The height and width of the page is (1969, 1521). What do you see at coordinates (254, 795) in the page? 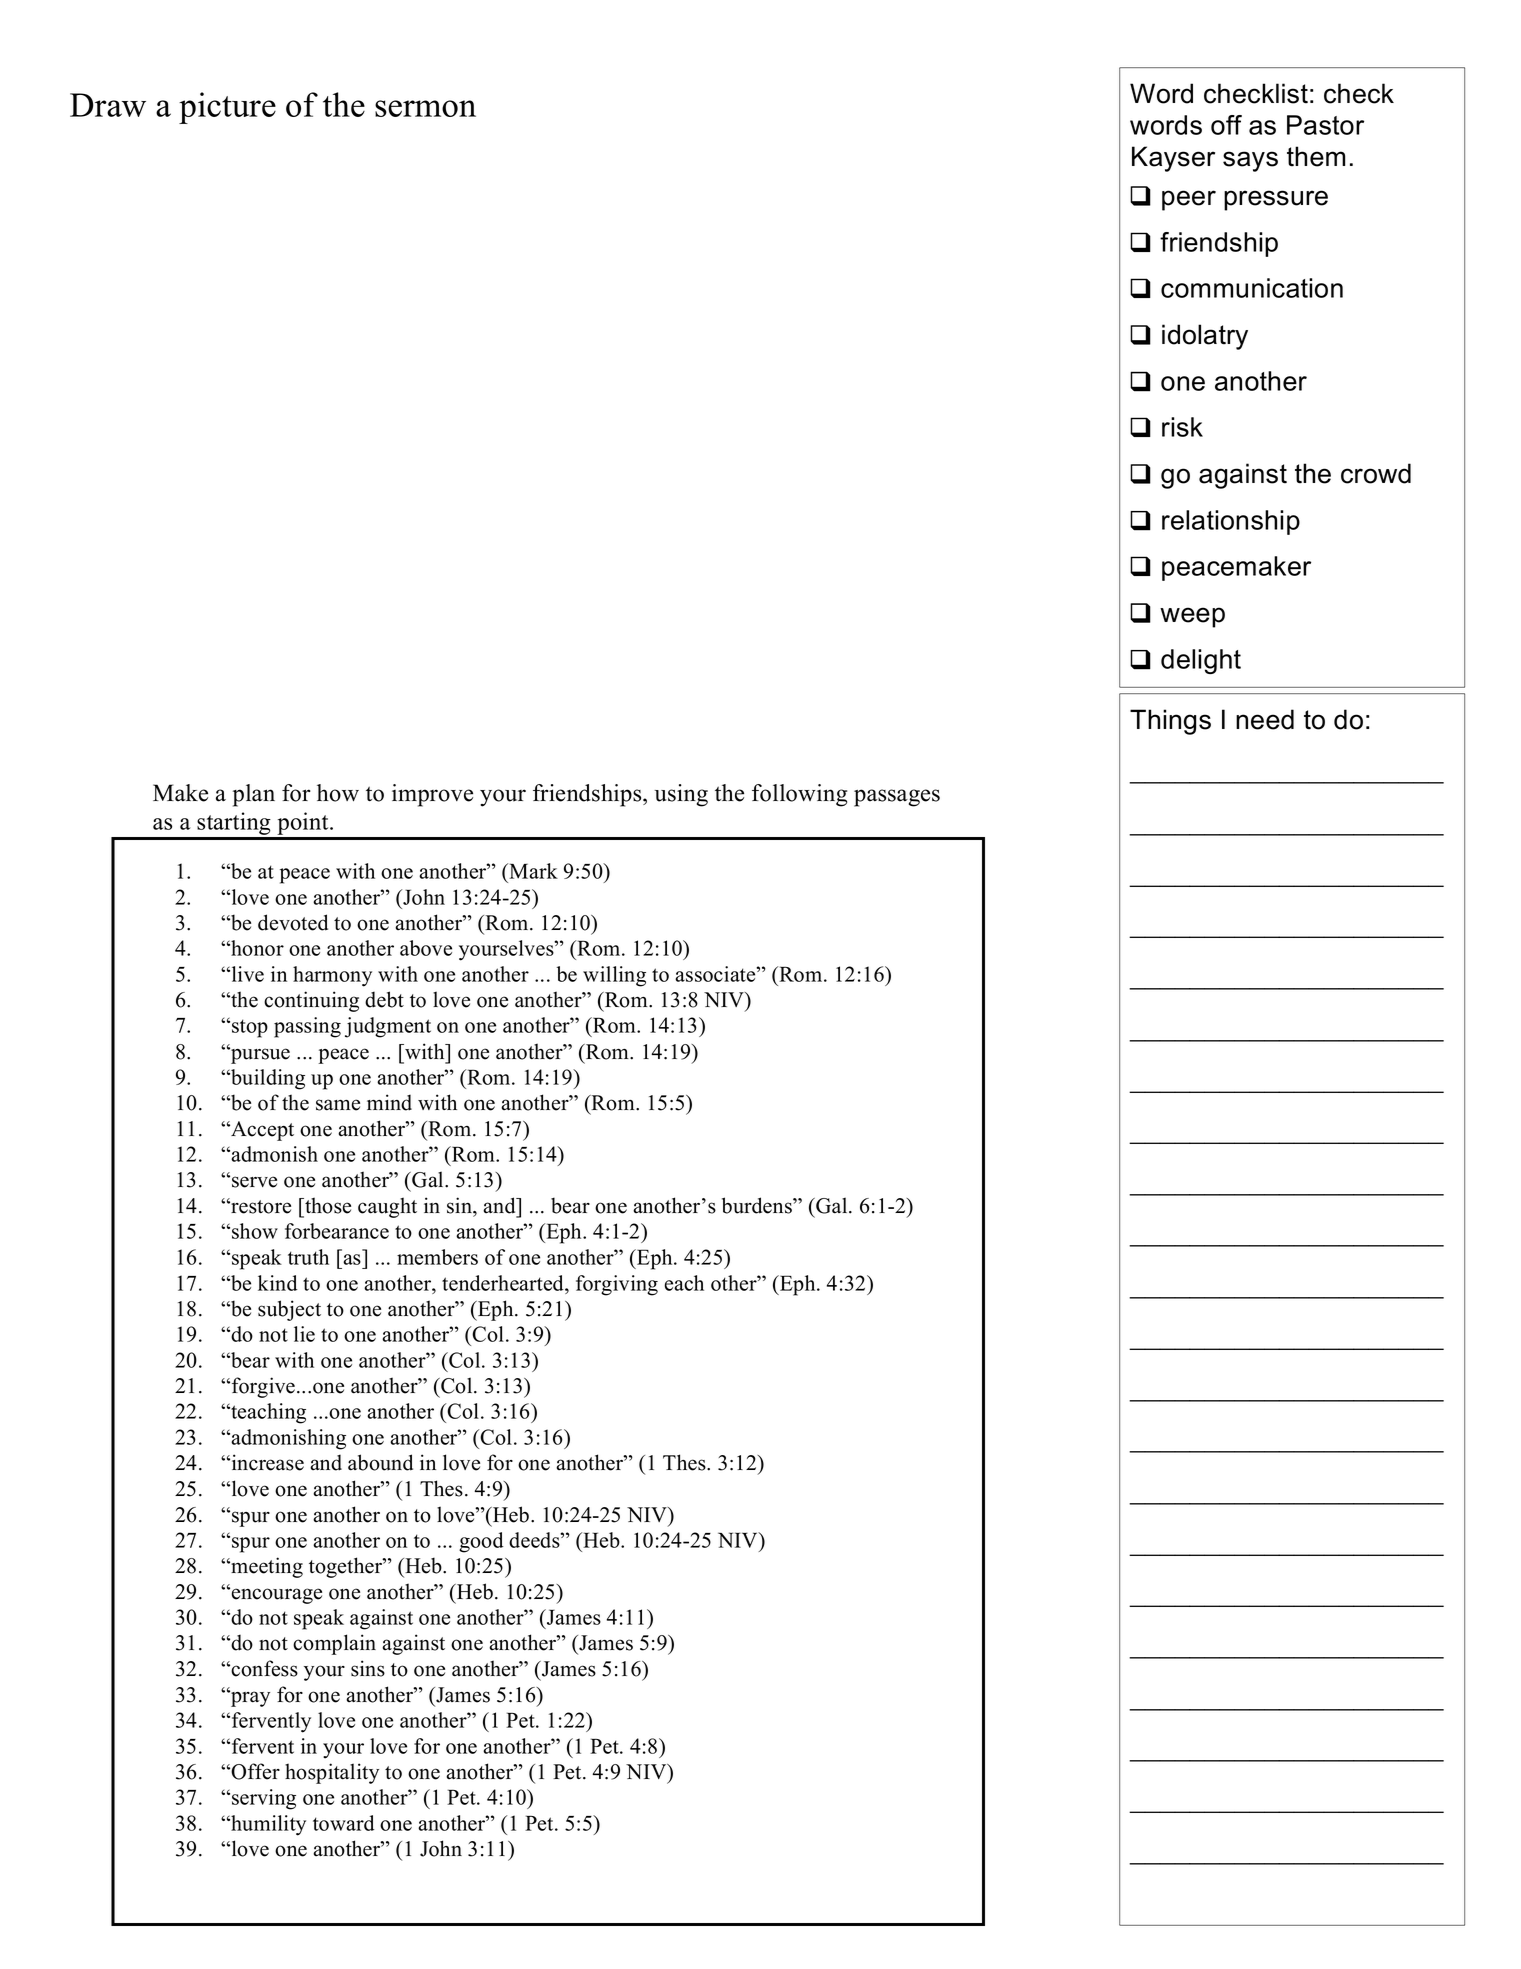
I see `plan` at bounding box center [254, 795].
